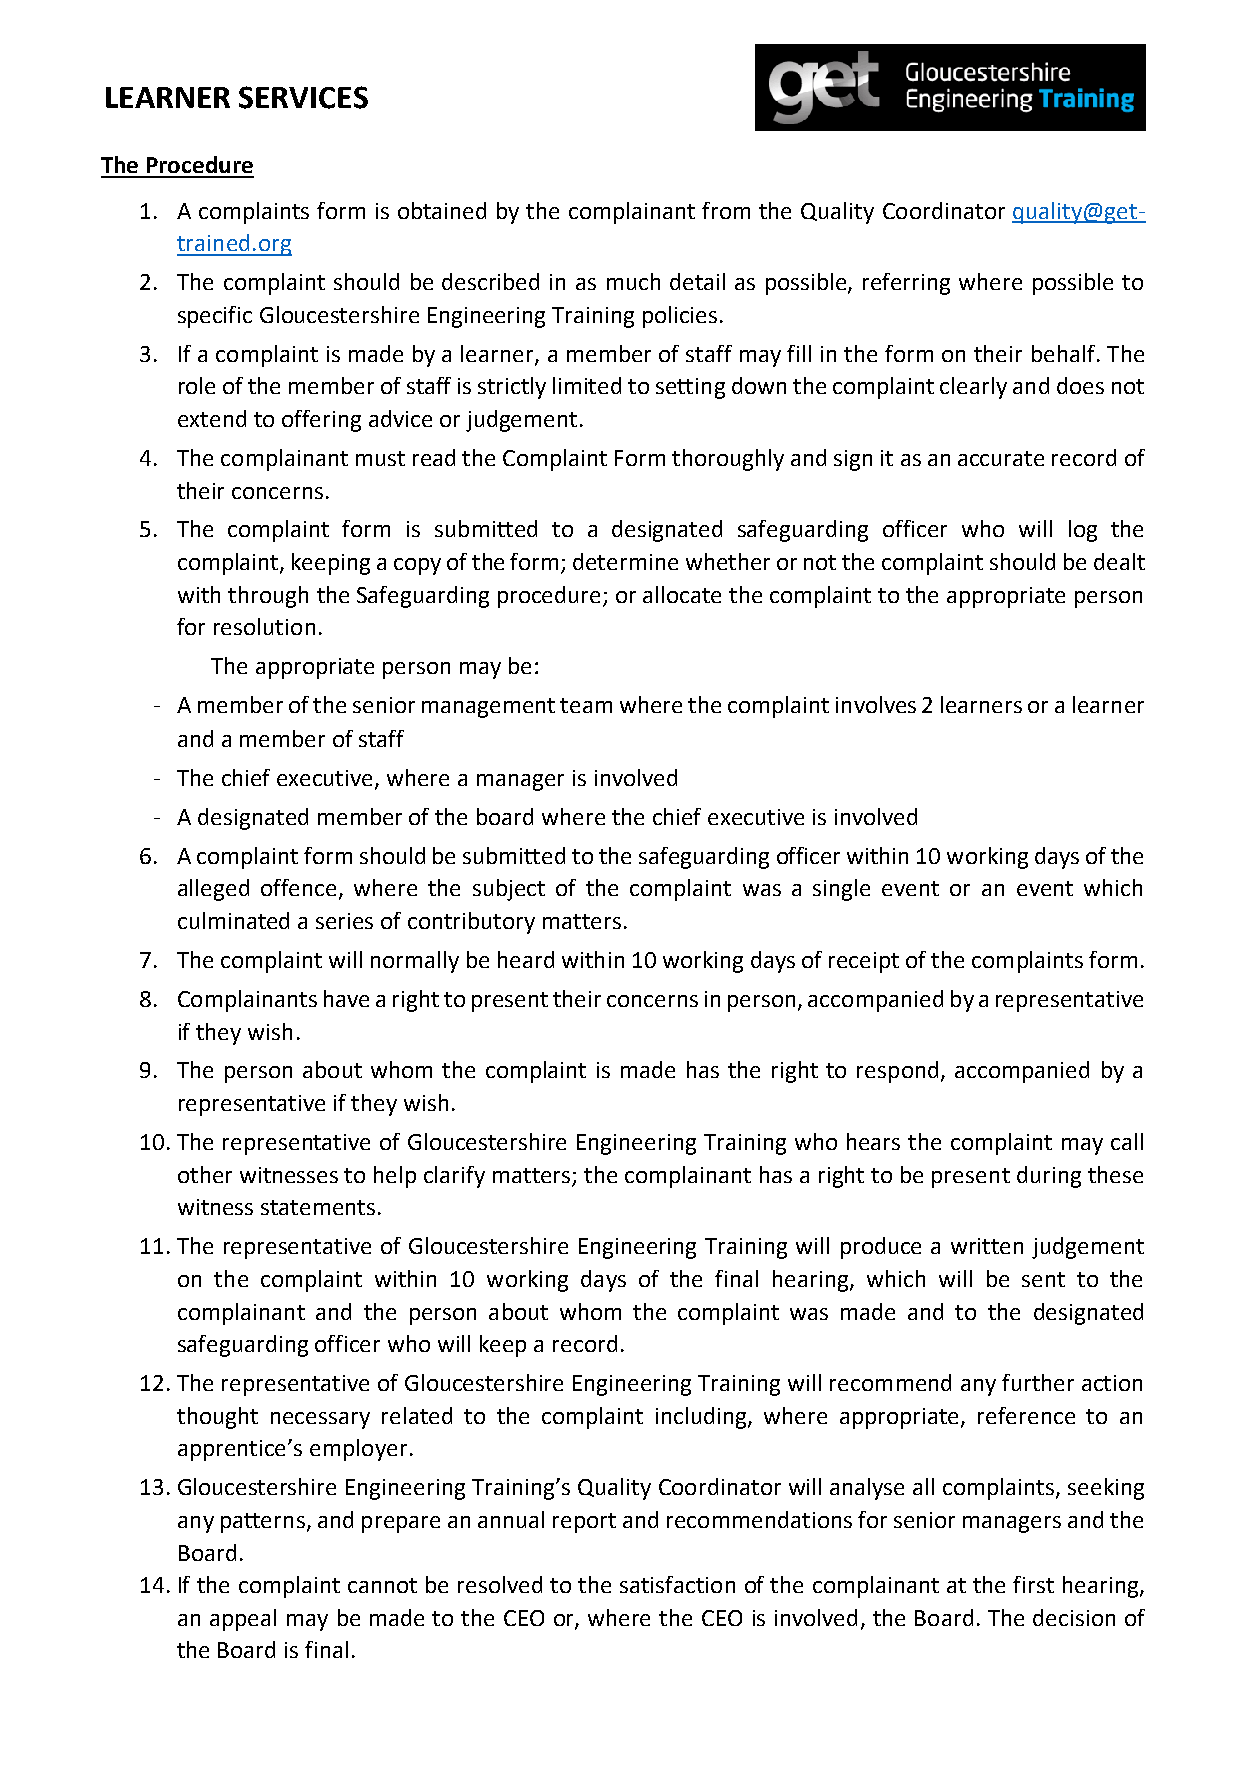 The width and height of the page is (1251, 1770). I want to click on first, so click(1033, 1584).
